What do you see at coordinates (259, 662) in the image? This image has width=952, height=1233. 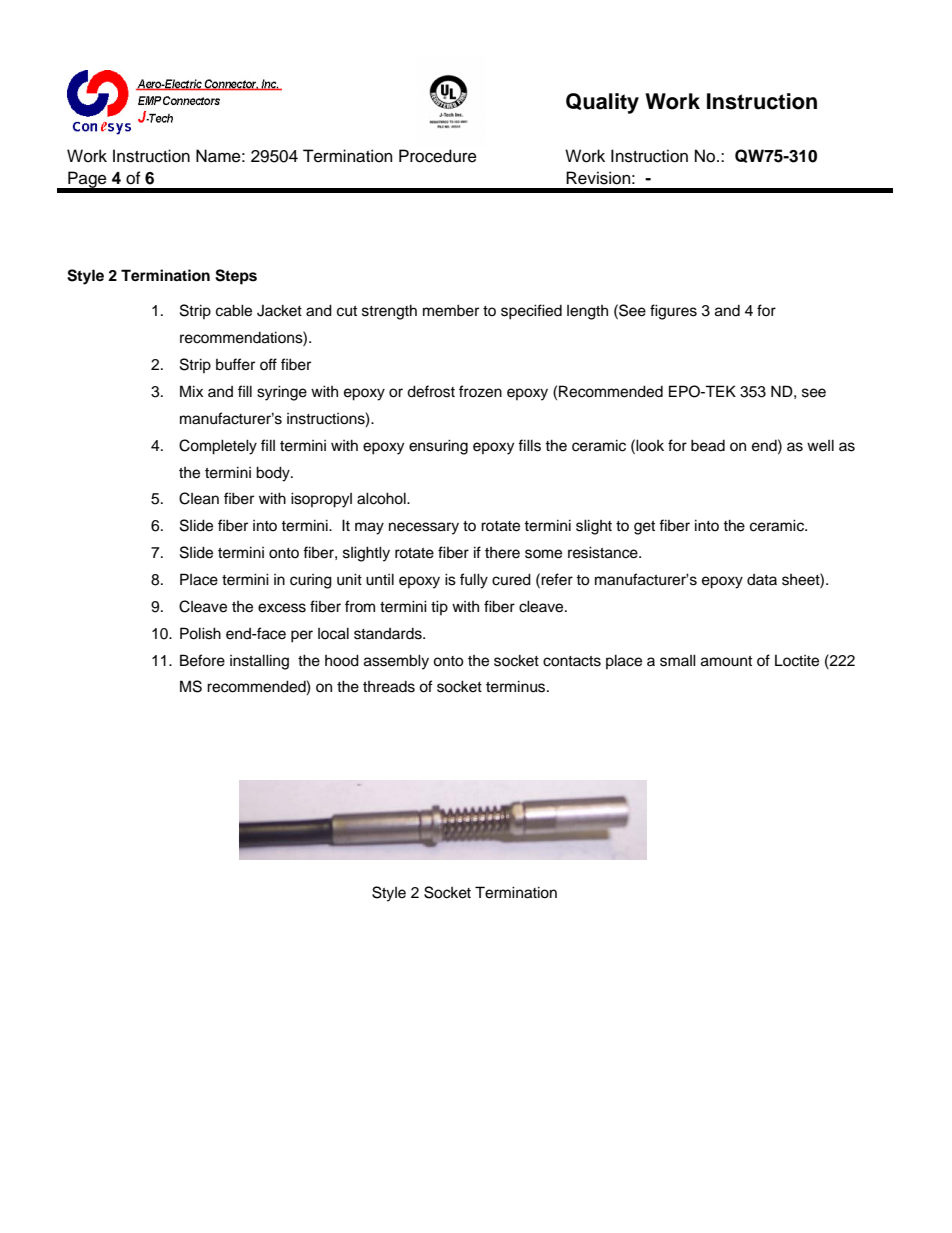 I see `installing` at bounding box center [259, 662].
